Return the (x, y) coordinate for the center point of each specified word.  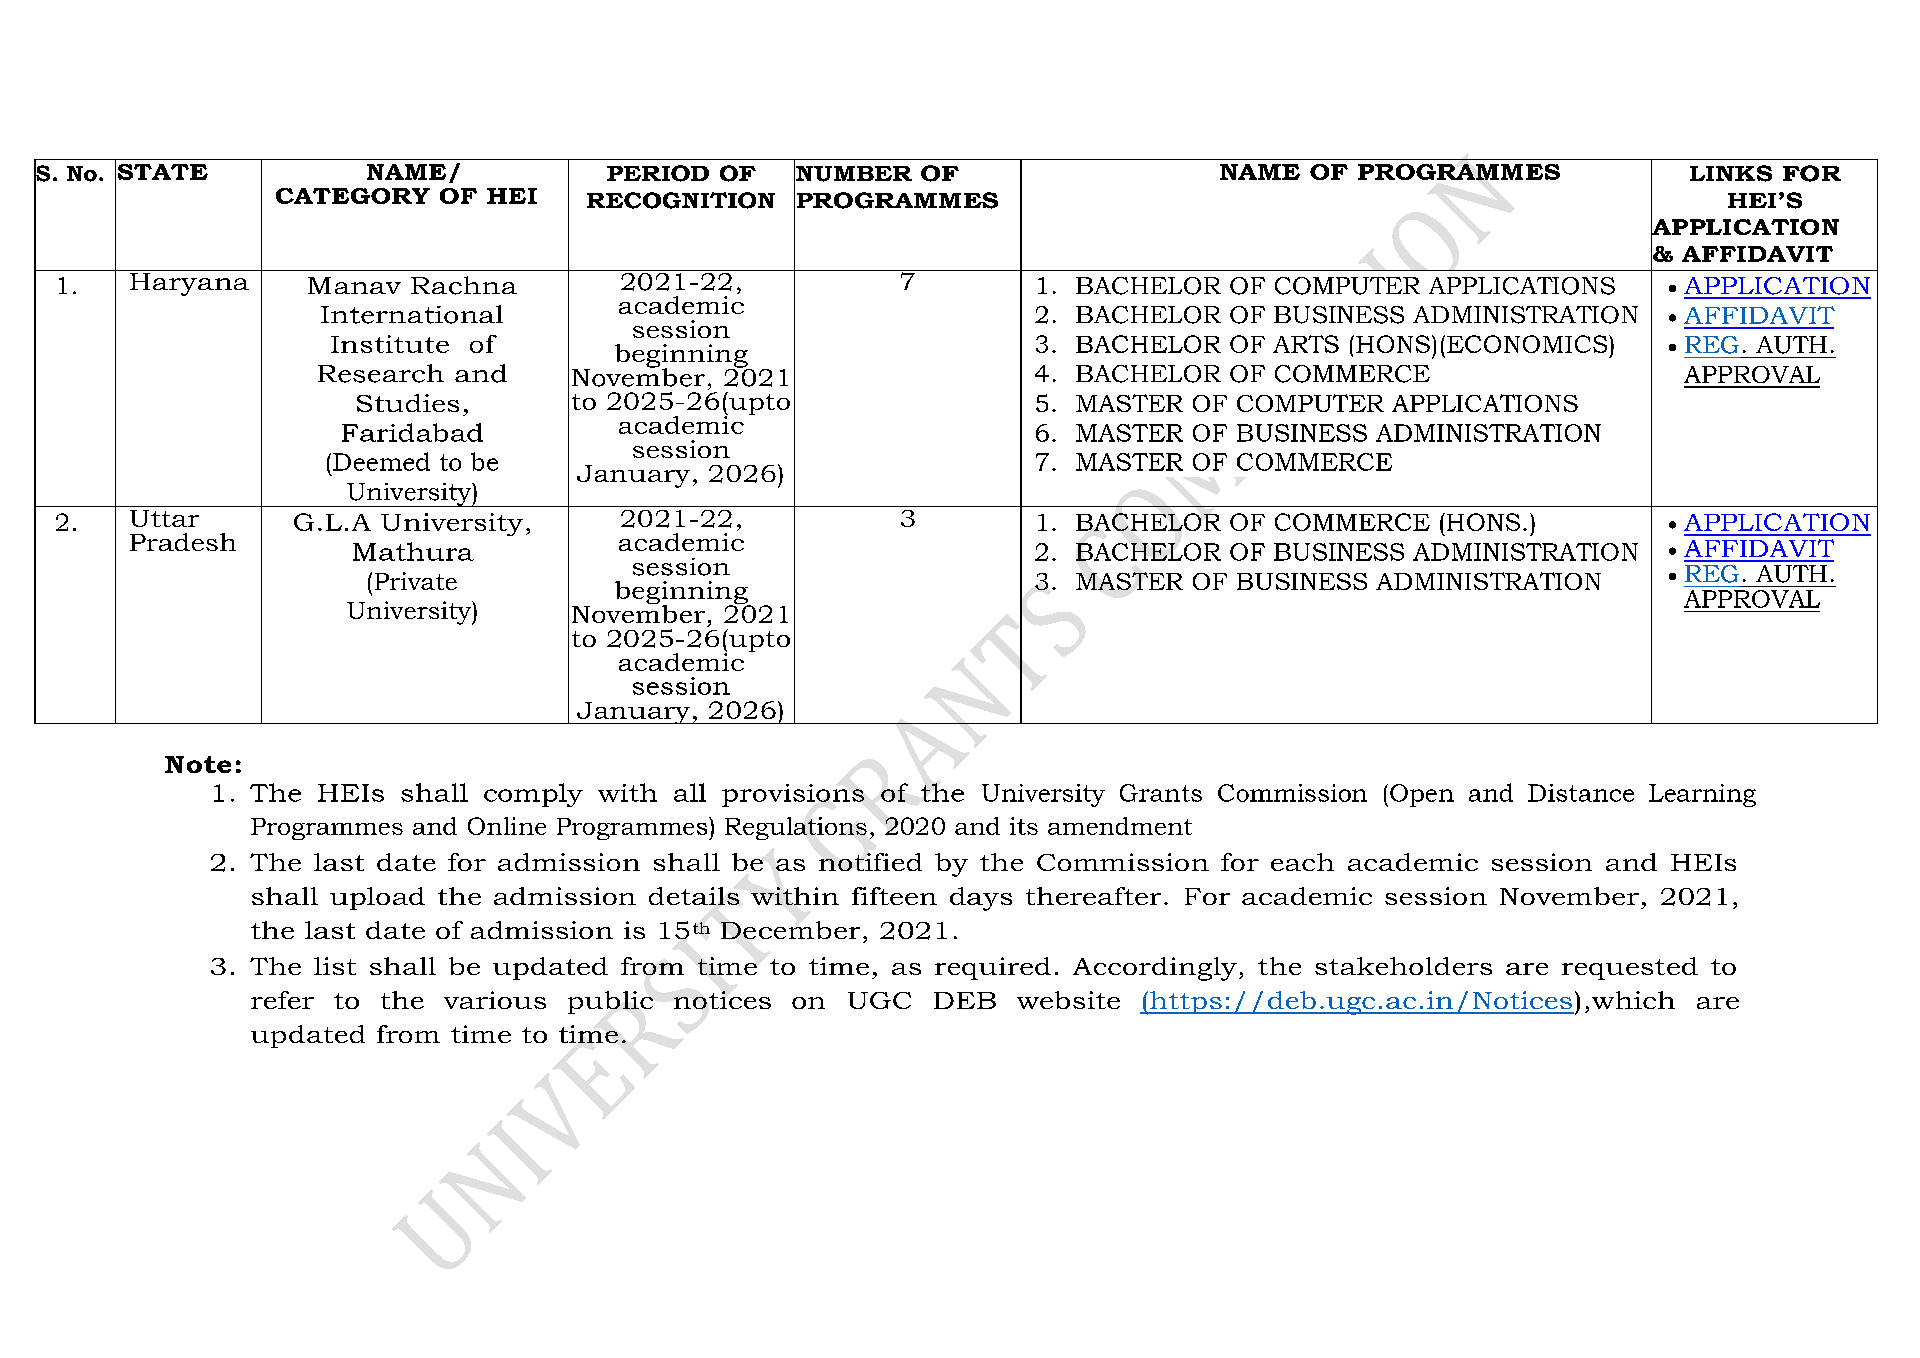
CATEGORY (353, 196)
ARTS (1306, 344)
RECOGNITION (681, 200)
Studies (408, 403)
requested (1630, 968)
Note (198, 764)
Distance (1581, 793)
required (993, 968)
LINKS (1731, 173)
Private (416, 581)
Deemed (381, 461)
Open (1422, 795)
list (335, 966)
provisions (793, 795)
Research (381, 373)
